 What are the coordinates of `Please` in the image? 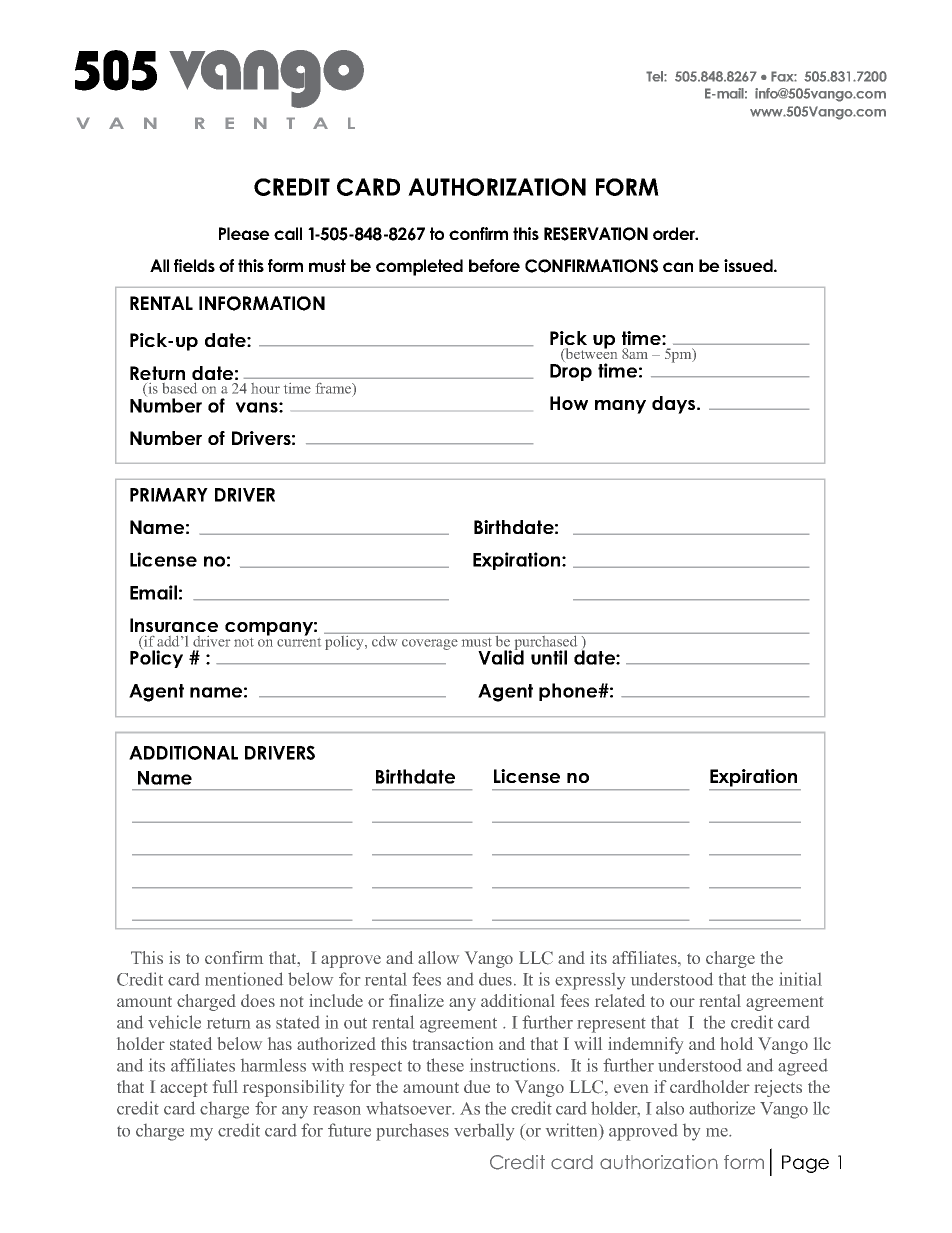 It's located at (244, 233).
